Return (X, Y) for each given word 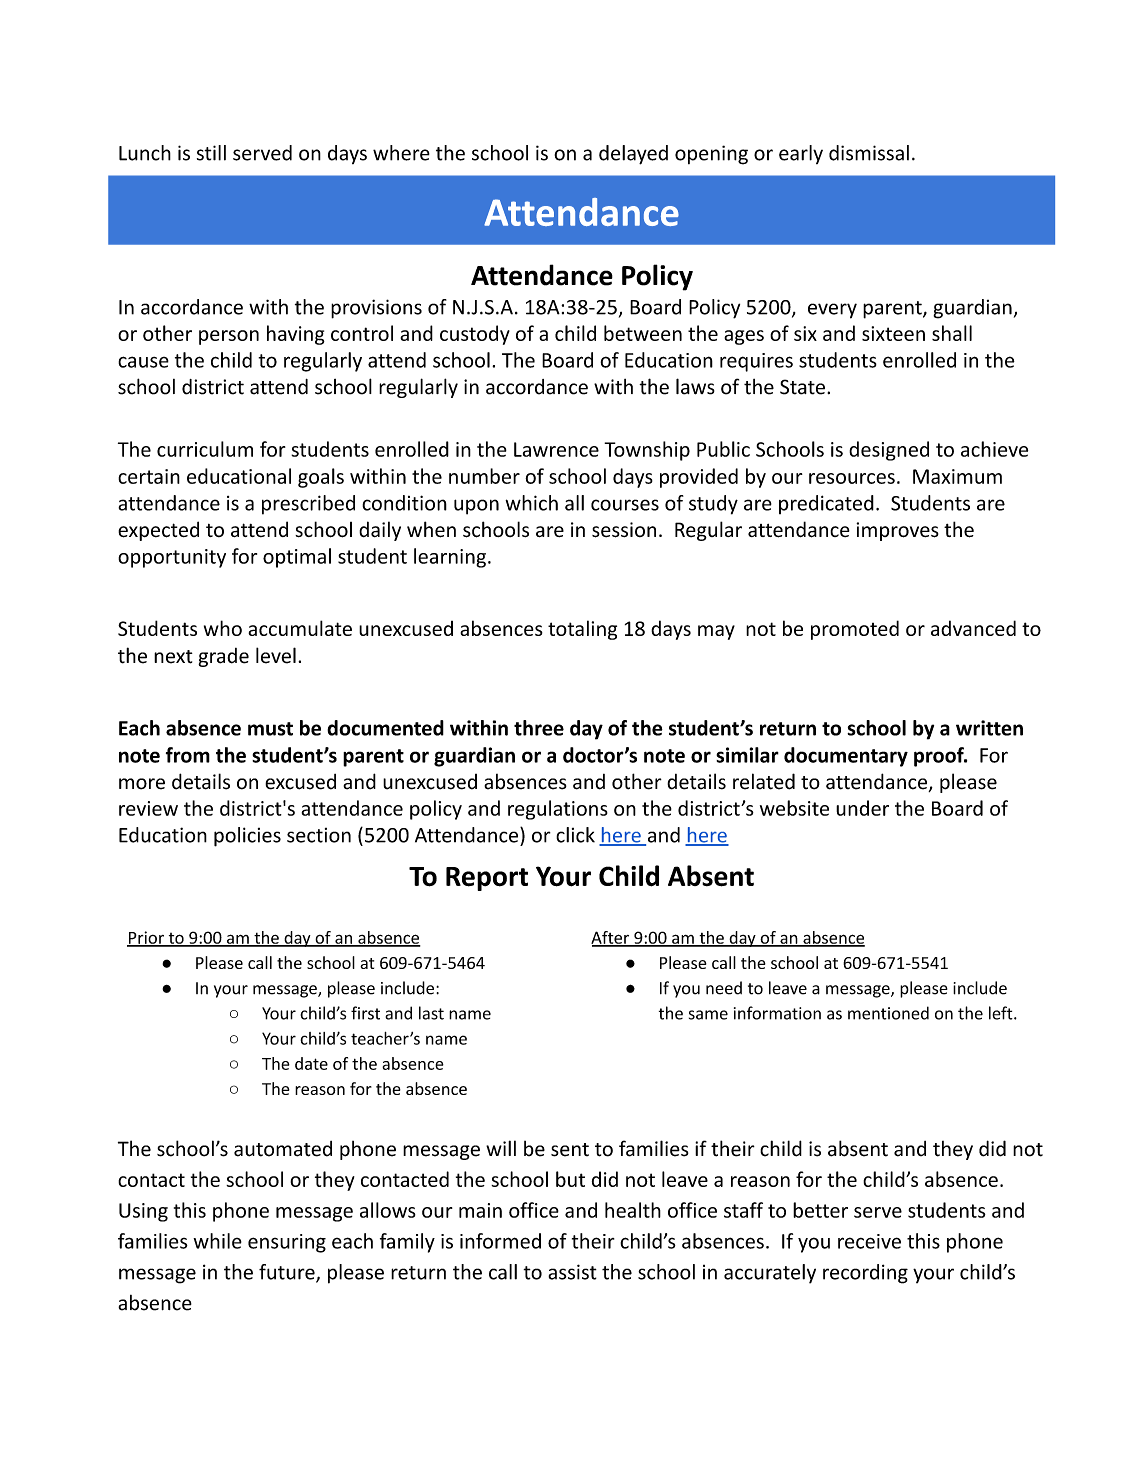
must (270, 729)
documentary (846, 757)
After (611, 938)
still (211, 153)
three (539, 728)
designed (889, 451)
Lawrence (556, 449)
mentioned (888, 1013)
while (217, 1241)
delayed (633, 155)
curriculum (205, 449)
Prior (146, 938)
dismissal (869, 153)
